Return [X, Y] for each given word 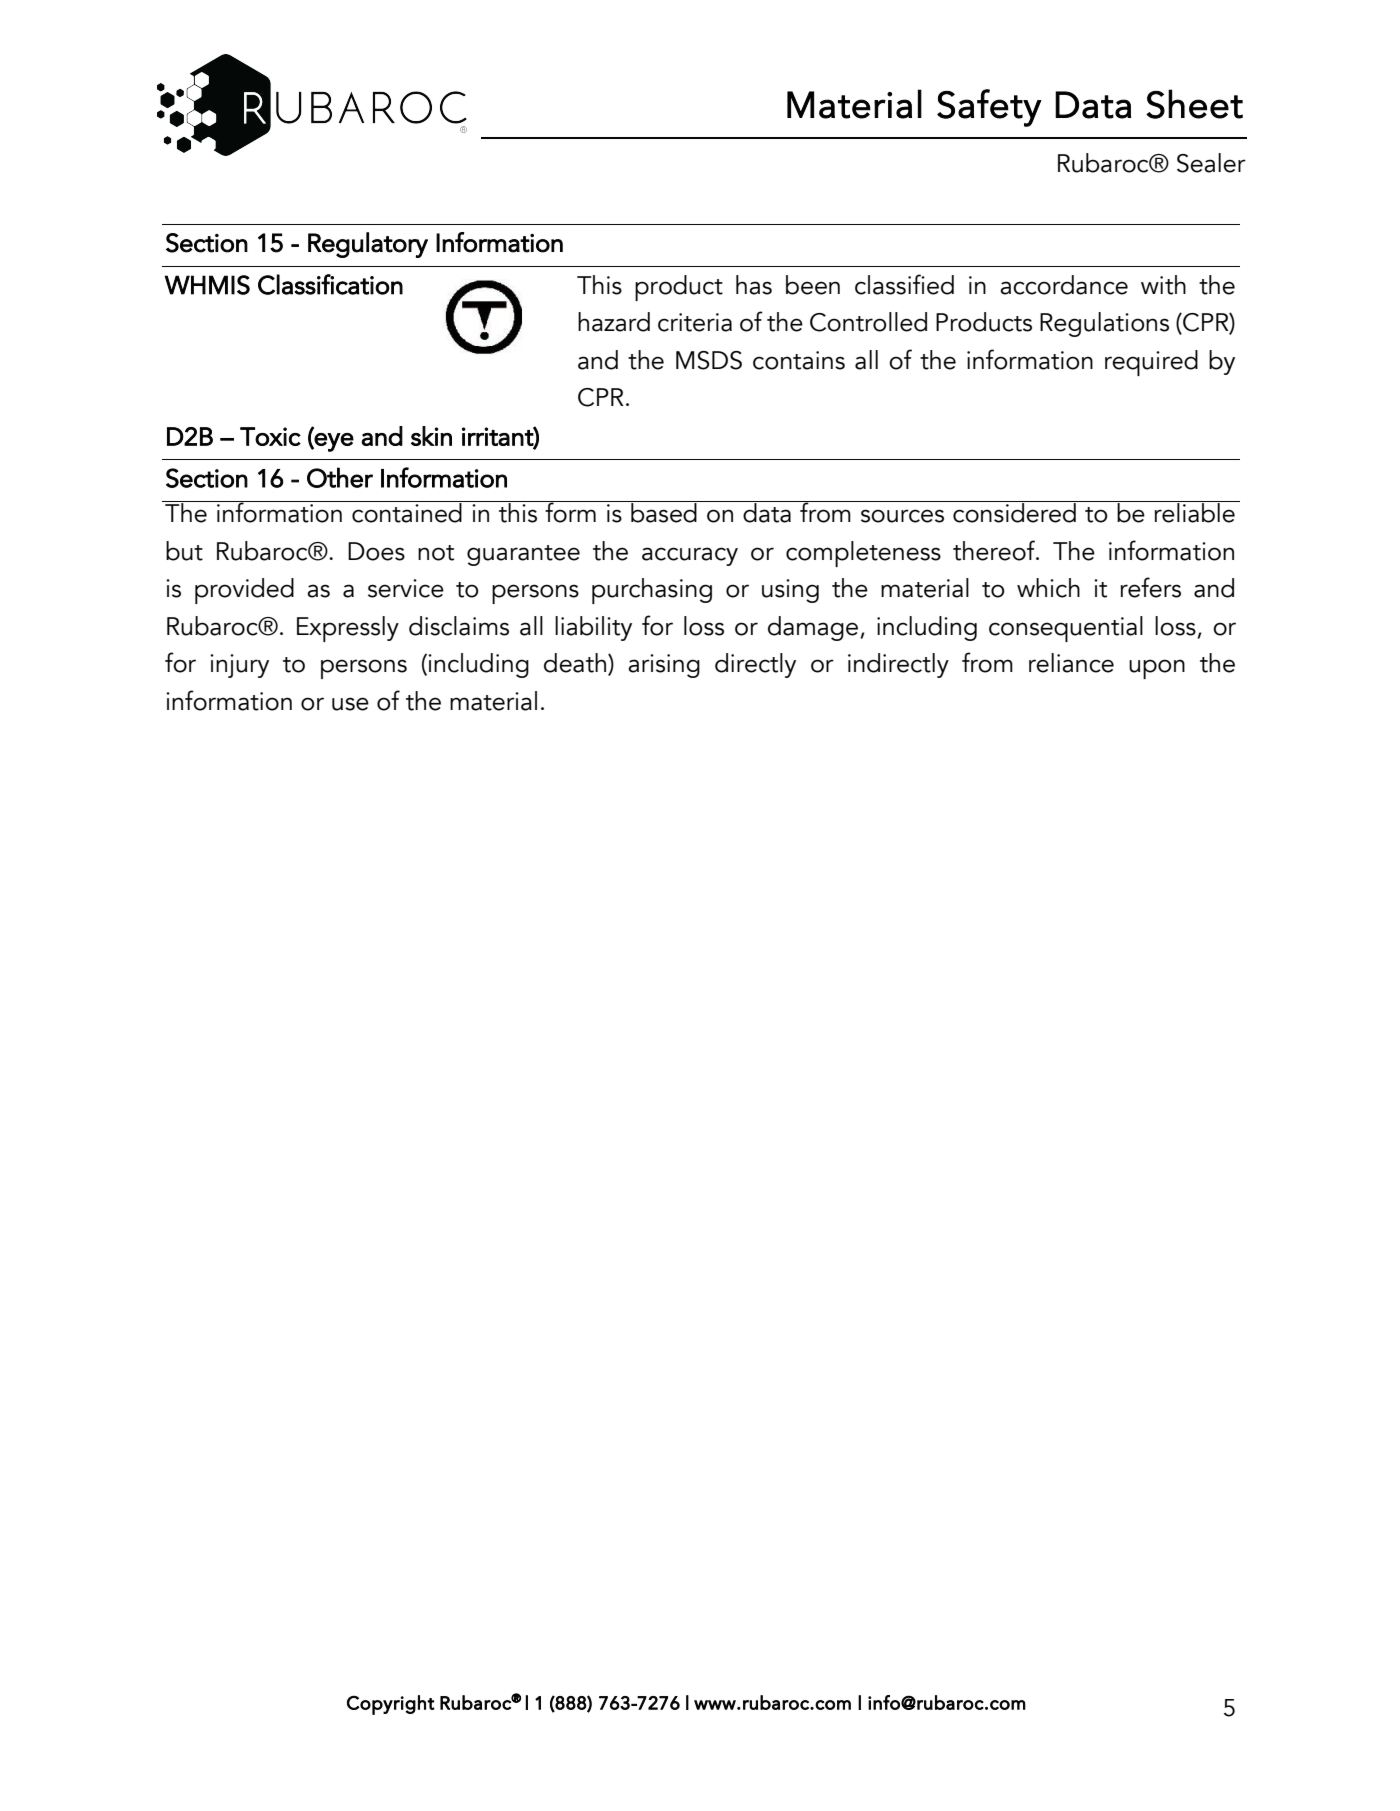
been [813, 285]
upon [1157, 669]
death [575, 663]
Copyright [391, 1705]
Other [340, 477]
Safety [989, 108]
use [350, 704]
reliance [1071, 663]
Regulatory [368, 245]
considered [1014, 512]
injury [239, 666]
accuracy [690, 556]
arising [664, 666]
